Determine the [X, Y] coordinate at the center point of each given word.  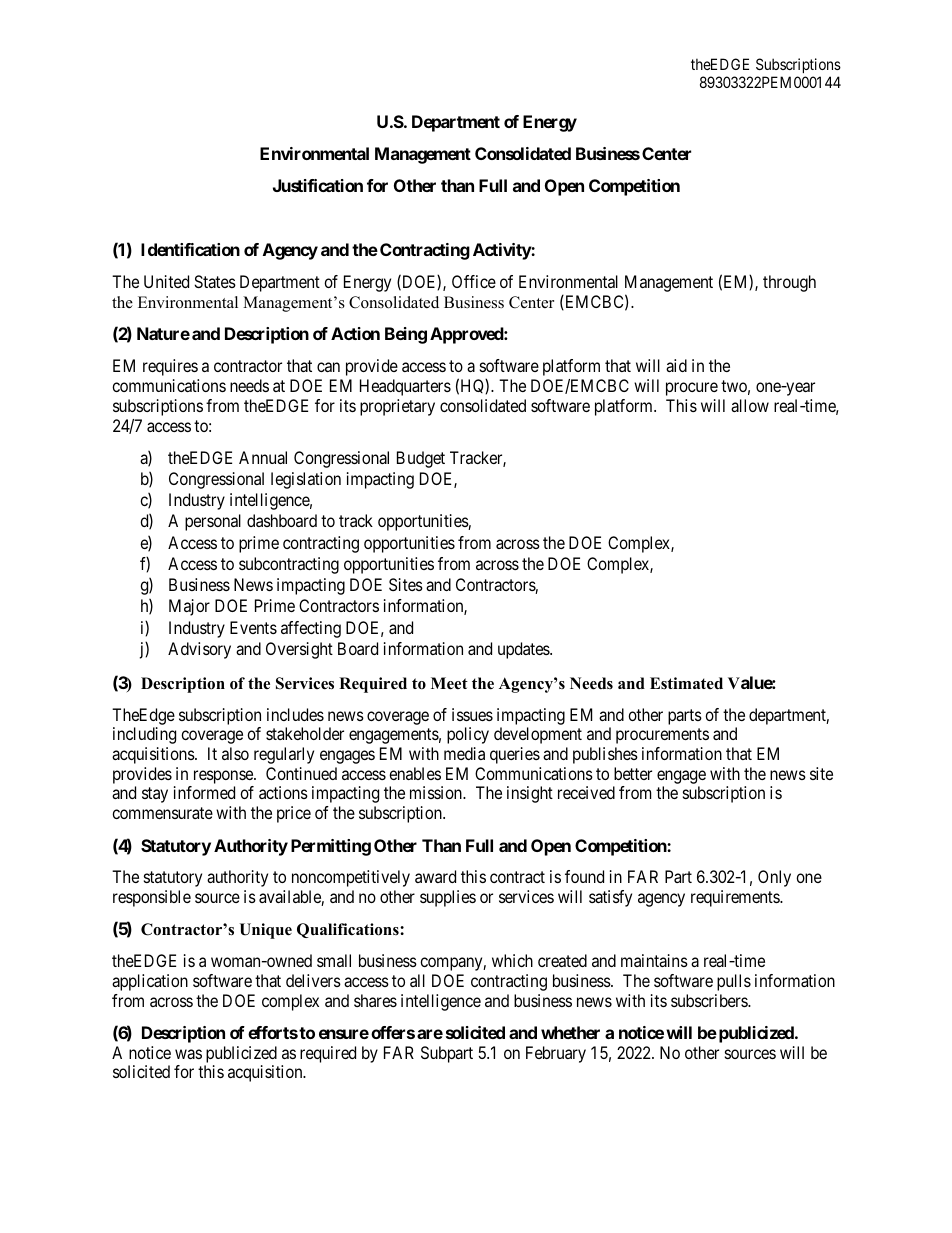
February [556, 1054]
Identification [190, 249]
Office [474, 281]
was [188, 1054]
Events [253, 627]
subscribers [710, 1000]
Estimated [686, 683]
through [789, 283]
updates [524, 650]
